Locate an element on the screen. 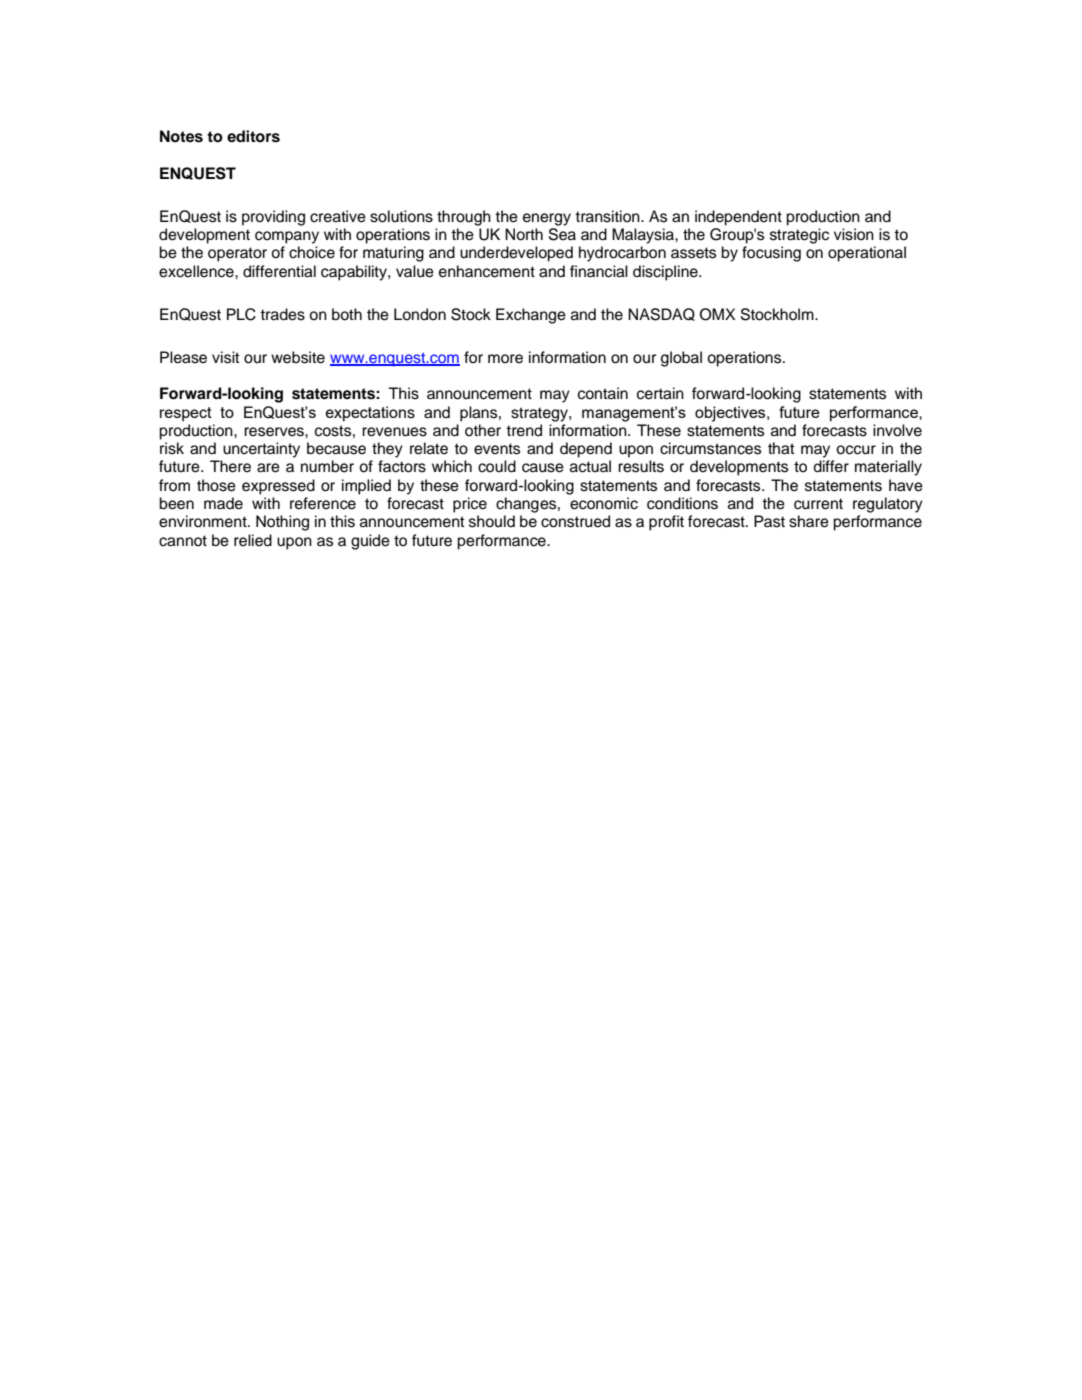 The height and width of the screenshot is (1400, 1082). respect is located at coordinates (186, 414).
